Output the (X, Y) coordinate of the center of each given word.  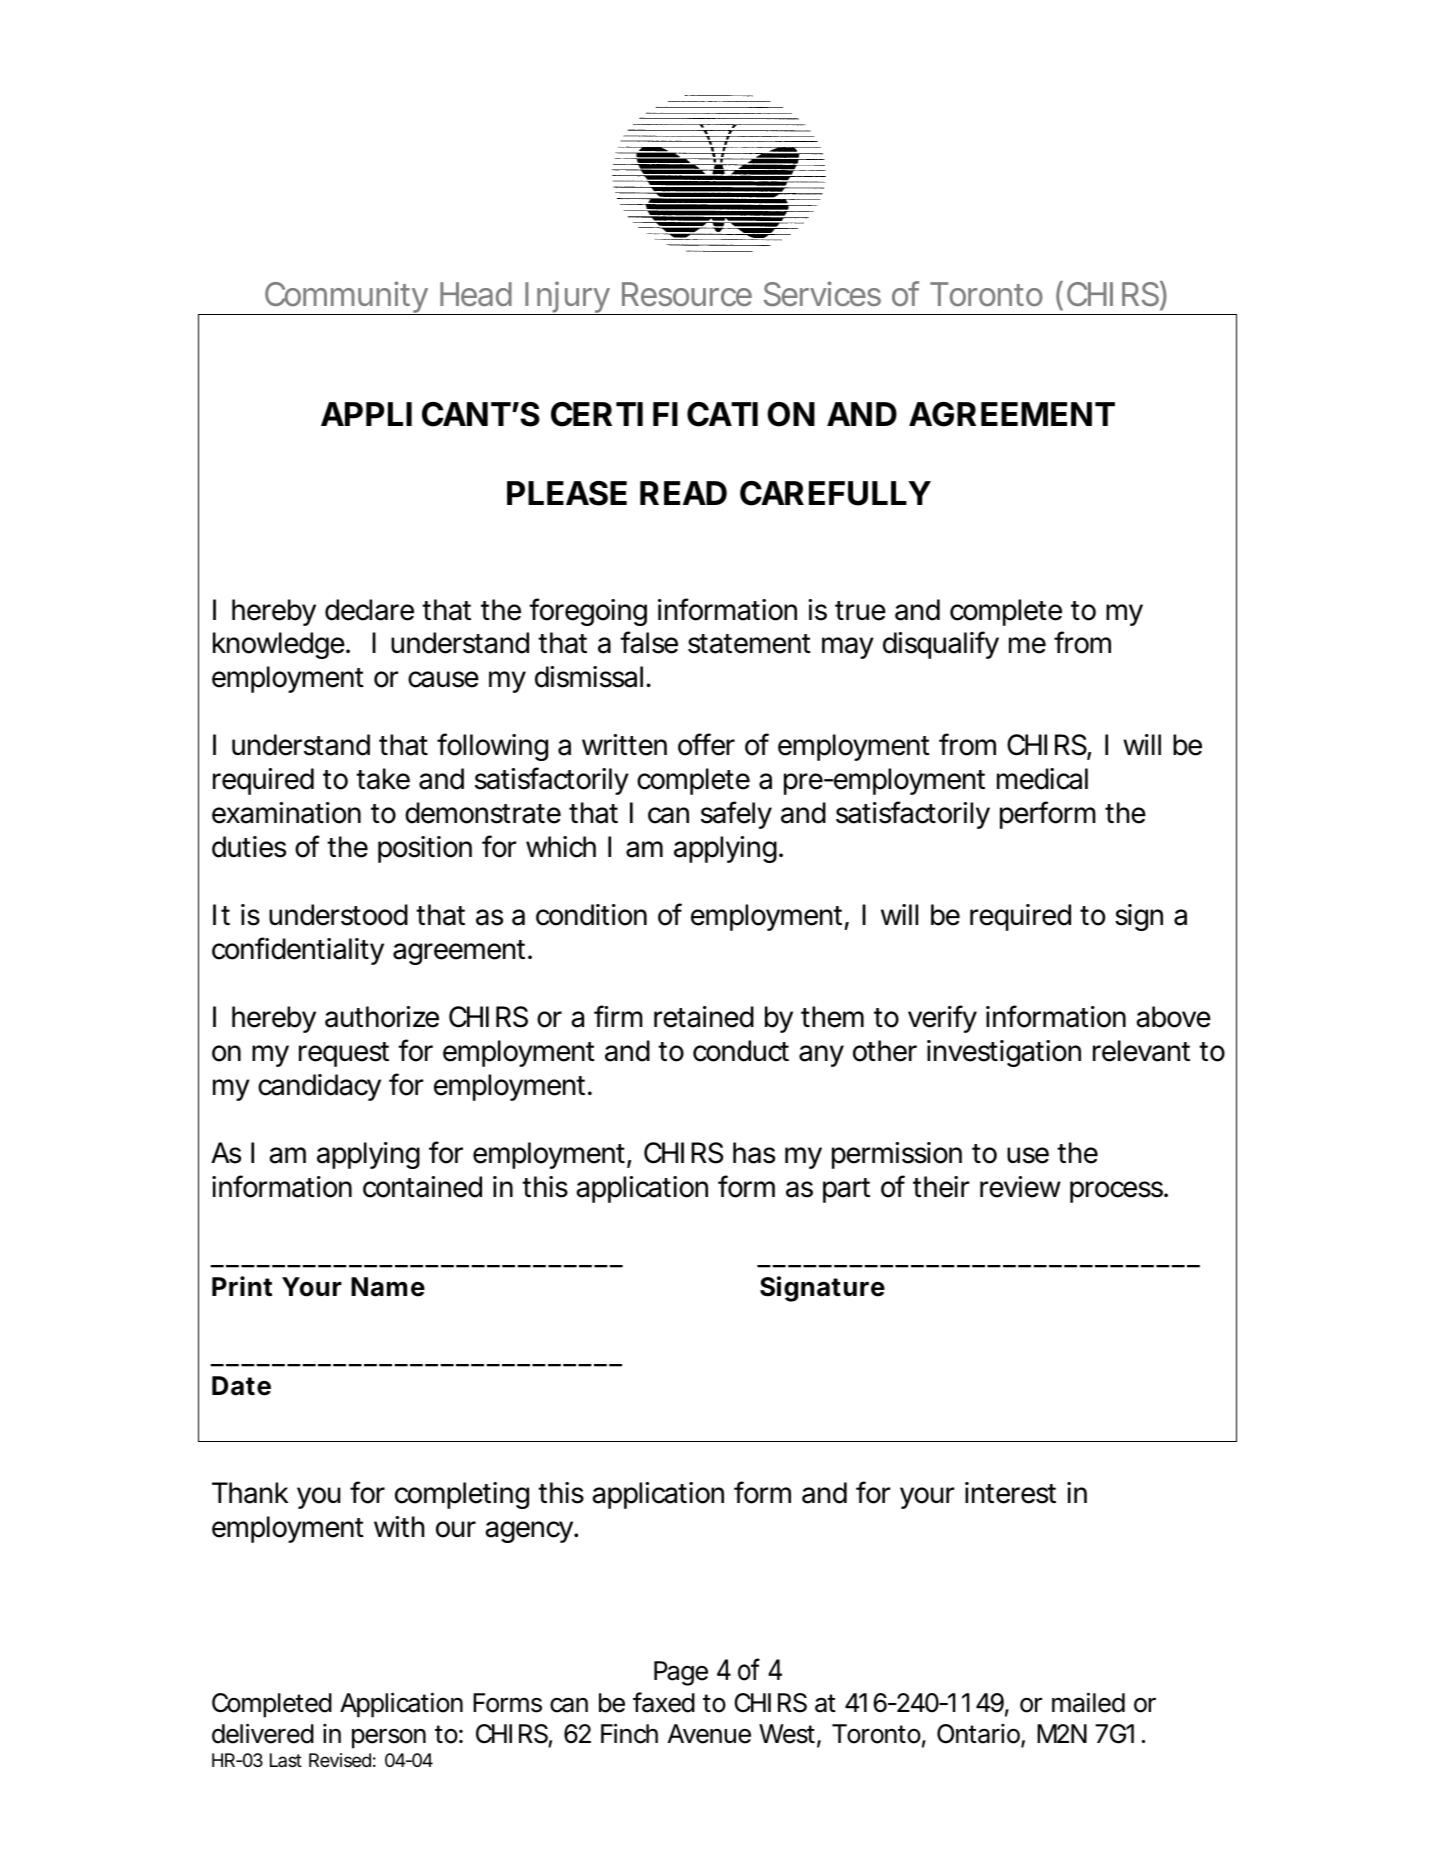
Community (346, 298)
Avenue (709, 1734)
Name (388, 1287)
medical (1042, 779)
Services (822, 294)
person (389, 1738)
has (754, 1153)
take (383, 779)
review (1020, 1187)
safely (736, 815)
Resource (687, 294)
